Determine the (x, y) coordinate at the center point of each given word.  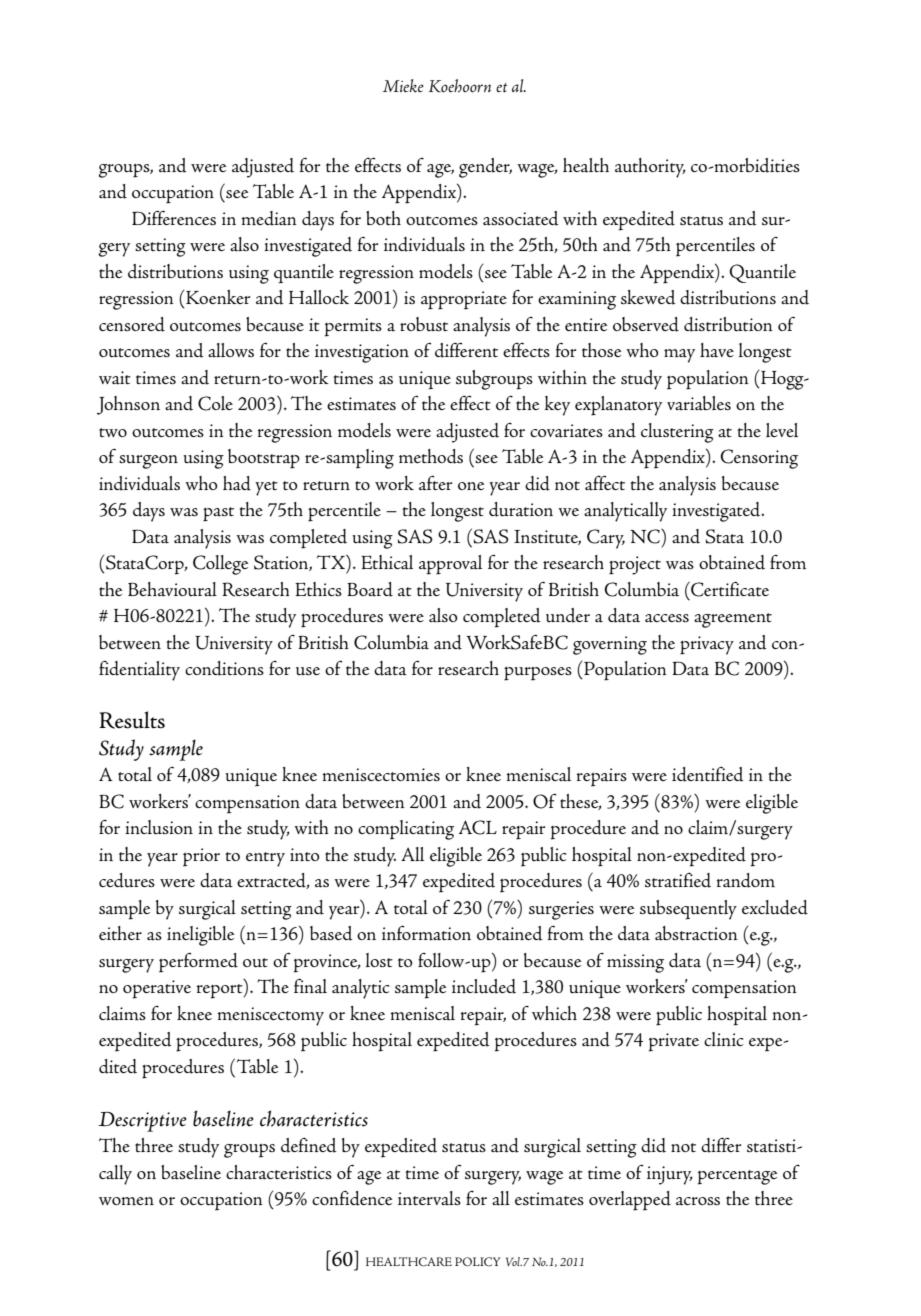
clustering (677, 433)
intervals (429, 1198)
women (126, 1201)
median (269, 218)
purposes (538, 674)
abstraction (696, 933)
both (383, 218)
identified (708, 774)
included (484, 986)
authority (650, 168)
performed (198, 962)
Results (132, 720)
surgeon (148, 462)
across (698, 1201)
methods (431, 456)
